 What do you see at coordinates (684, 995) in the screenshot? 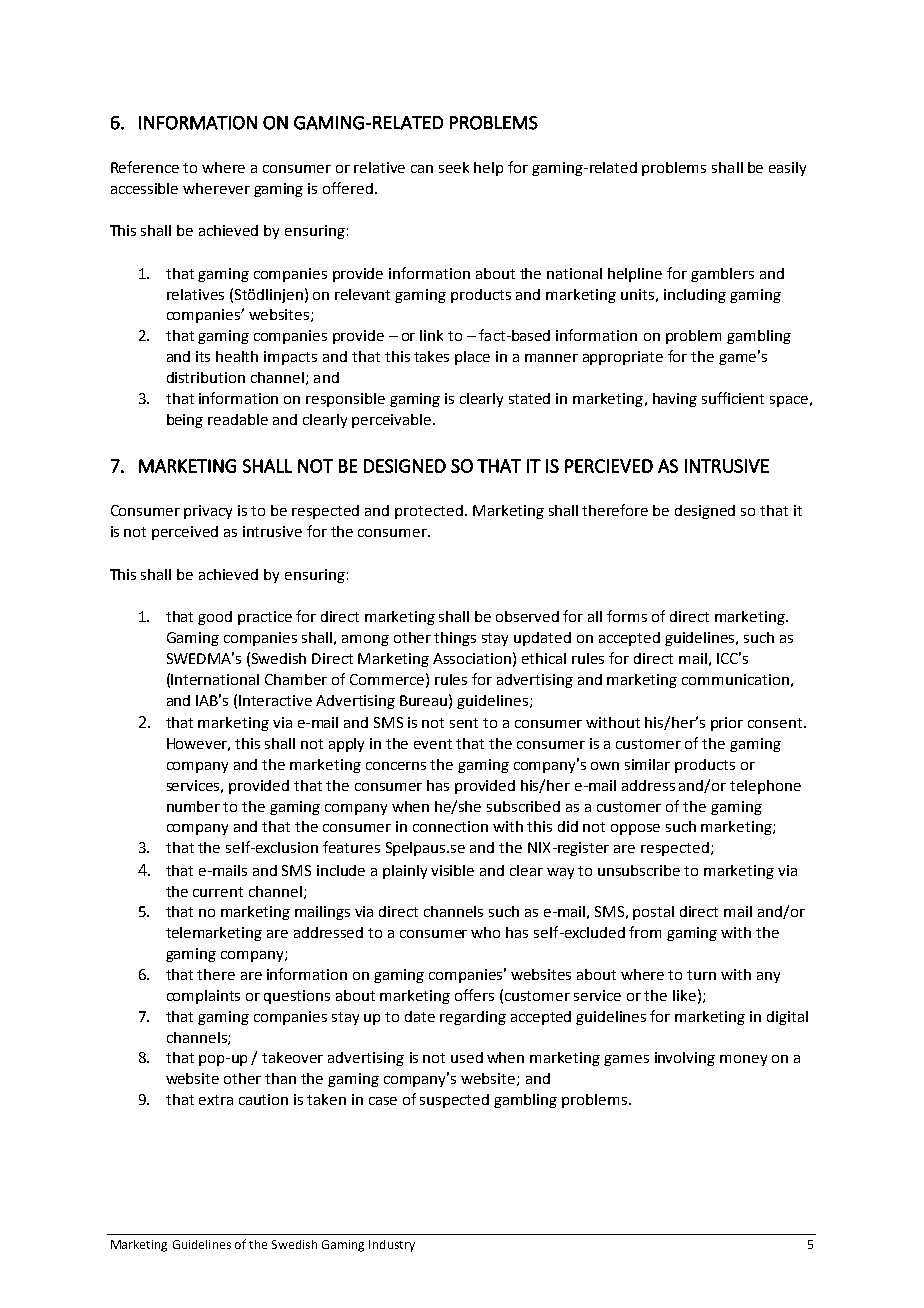
I see `like` at bounding box center [684, 995].
